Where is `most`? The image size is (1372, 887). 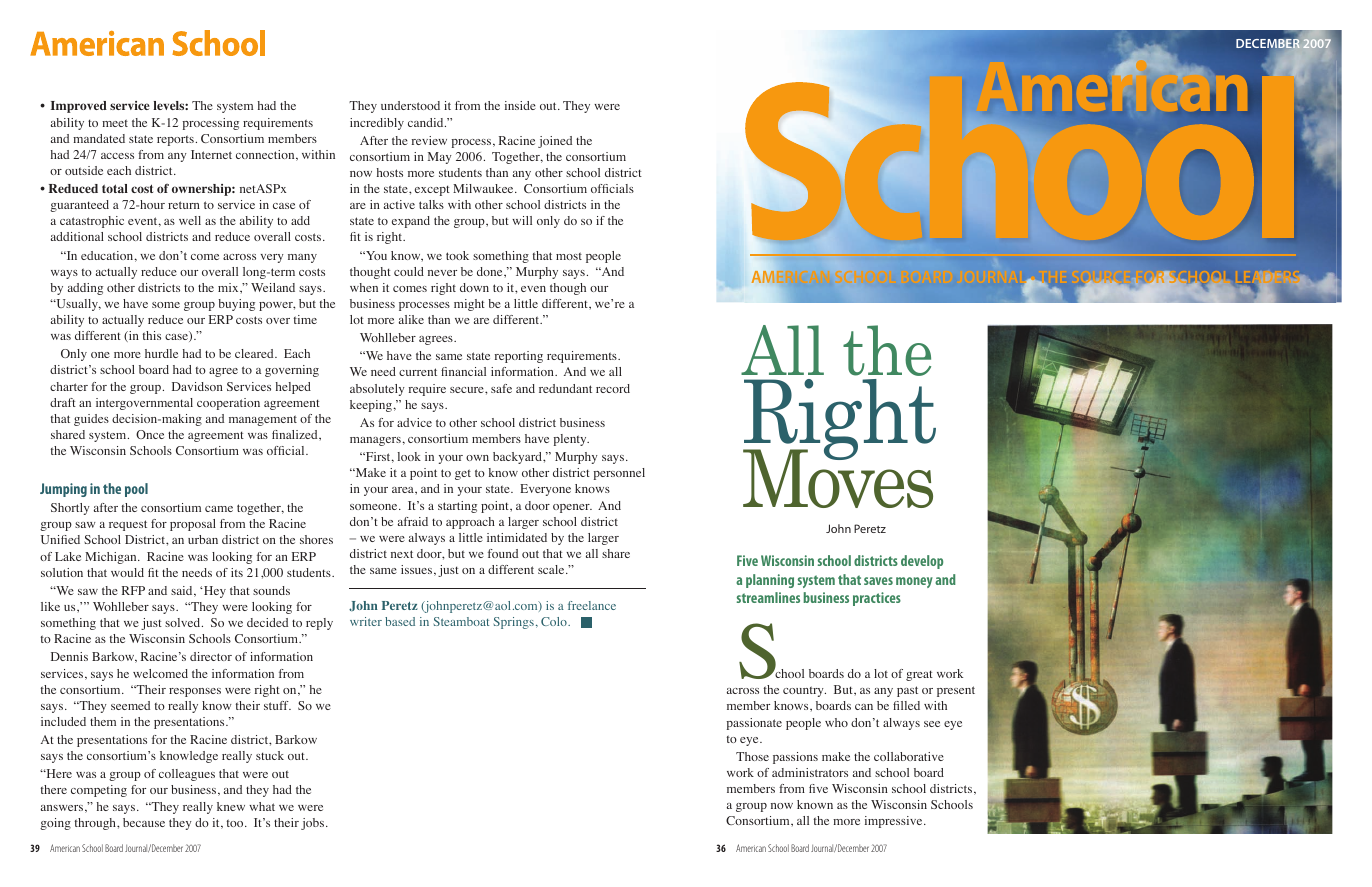 most is located at coordinates (569, 256).
